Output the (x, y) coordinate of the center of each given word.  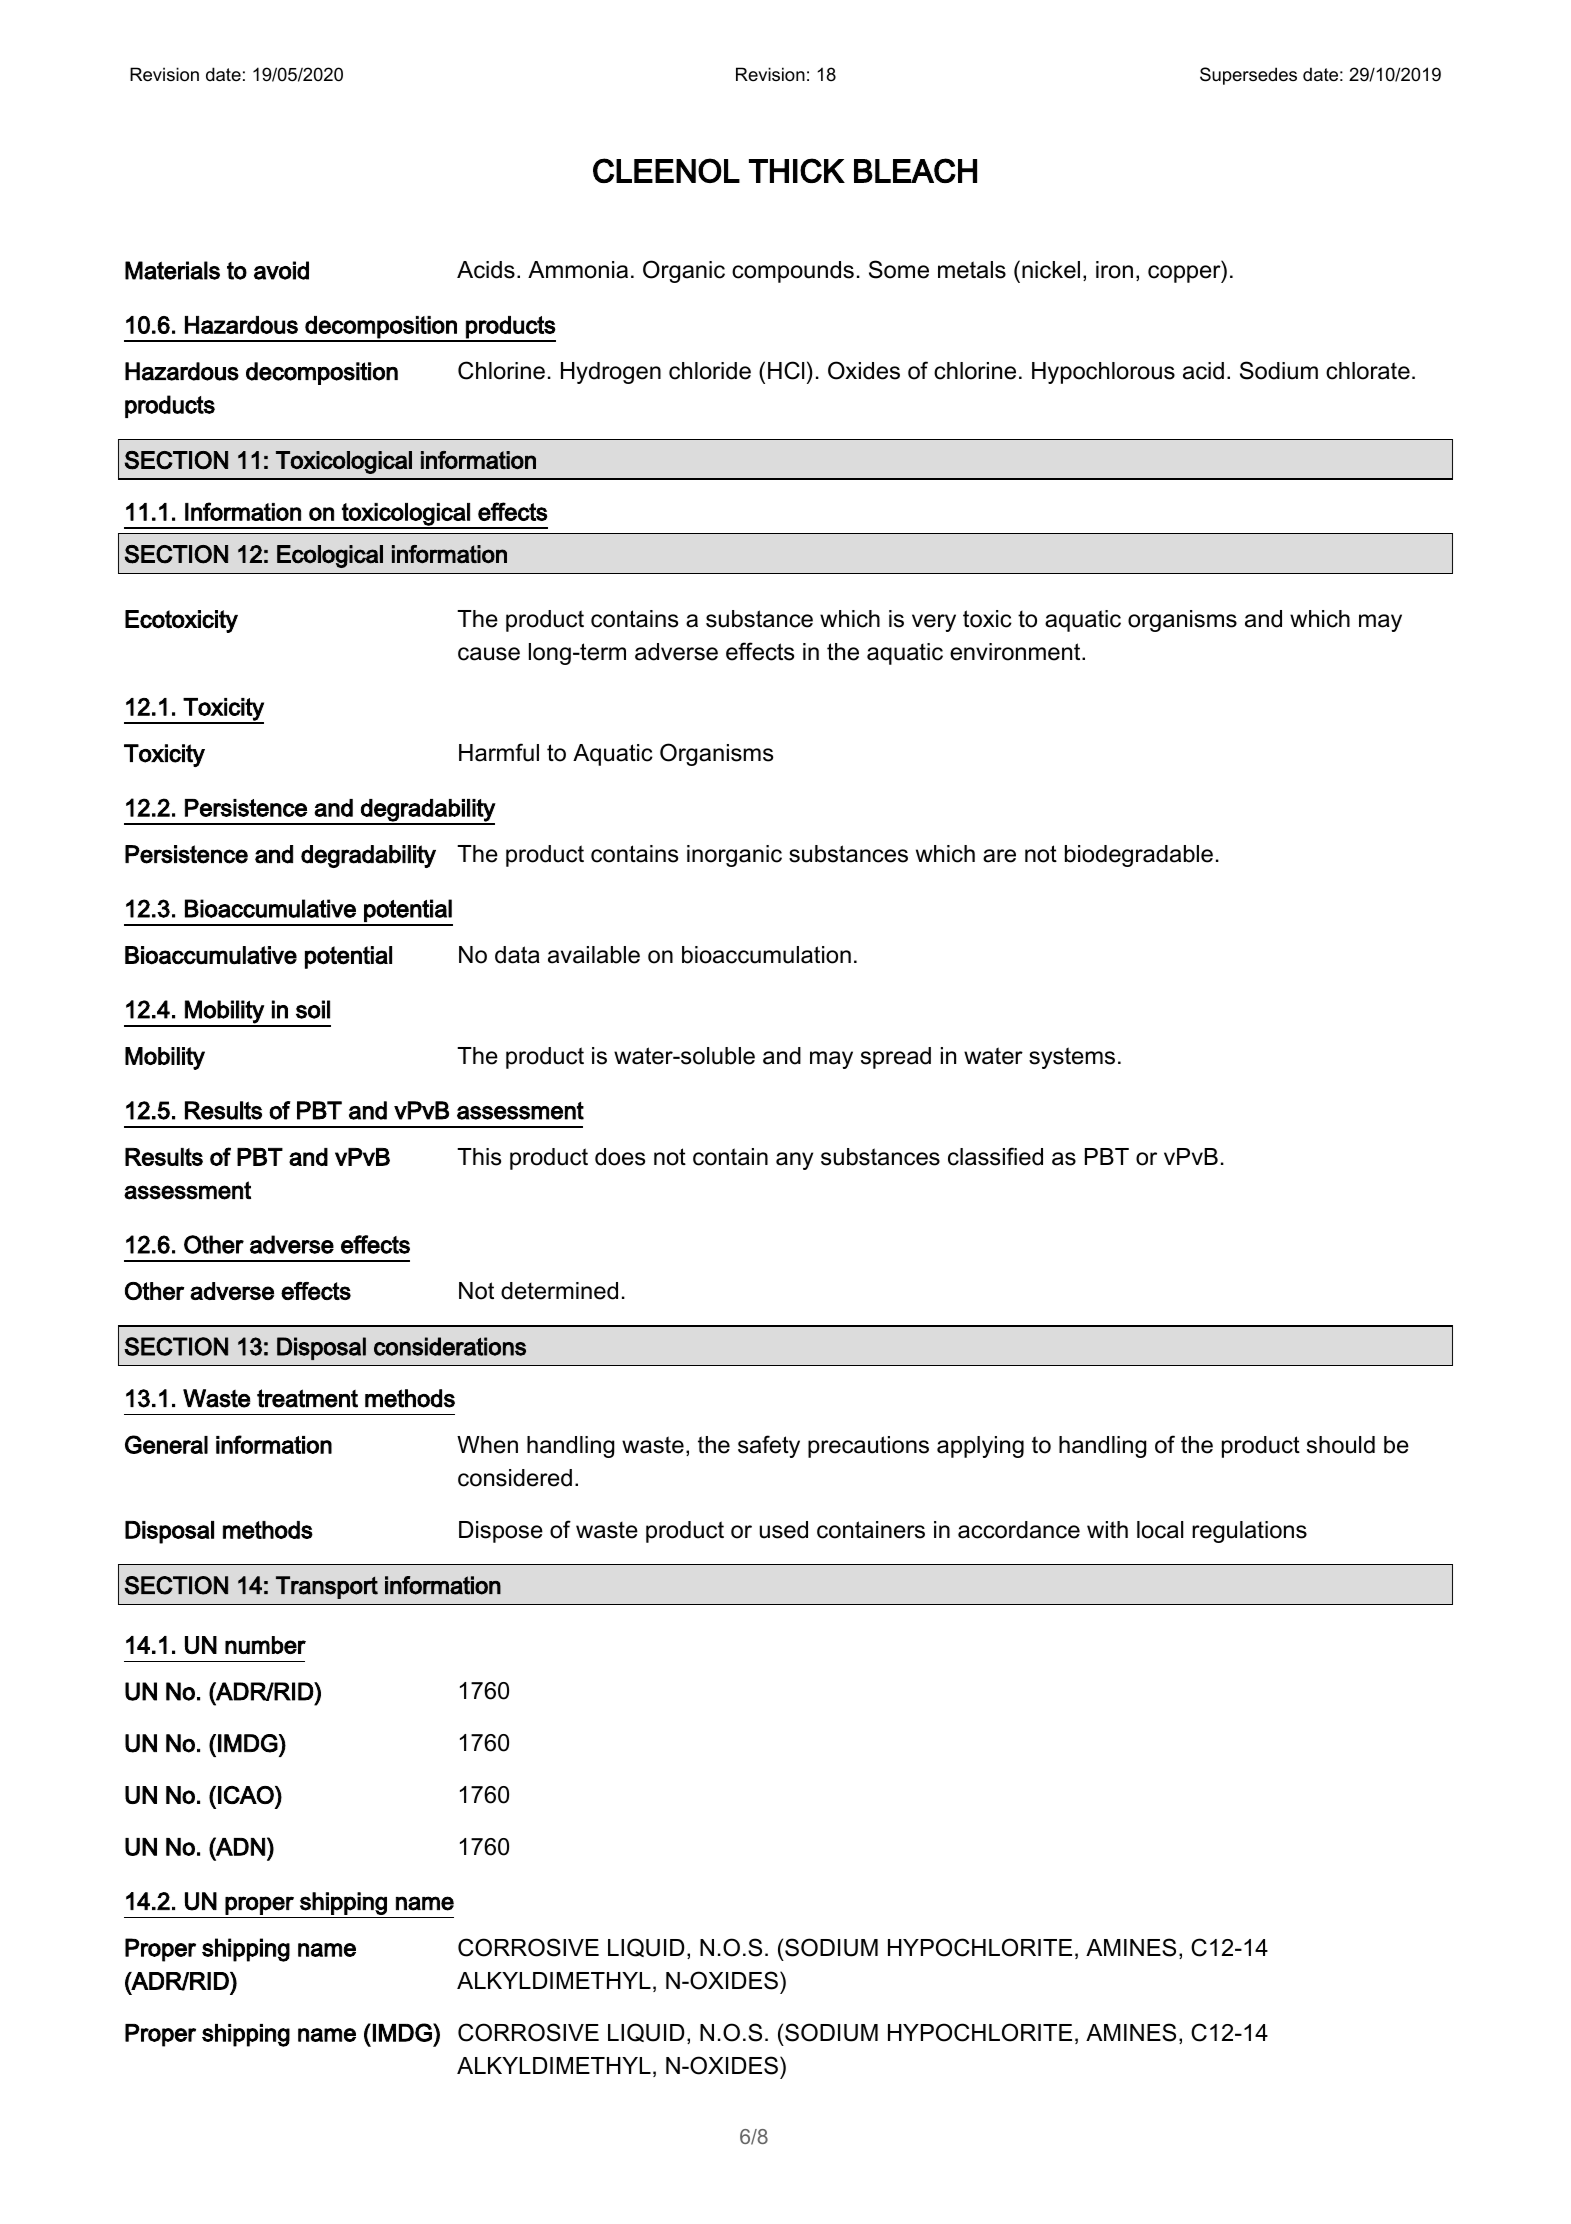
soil (313, 1009)
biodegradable (1139, 856)
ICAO (247, 1795)
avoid (281, 270)
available (594, 955)
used (784, 1530)
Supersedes (1248, 76)
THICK (797, 170)
